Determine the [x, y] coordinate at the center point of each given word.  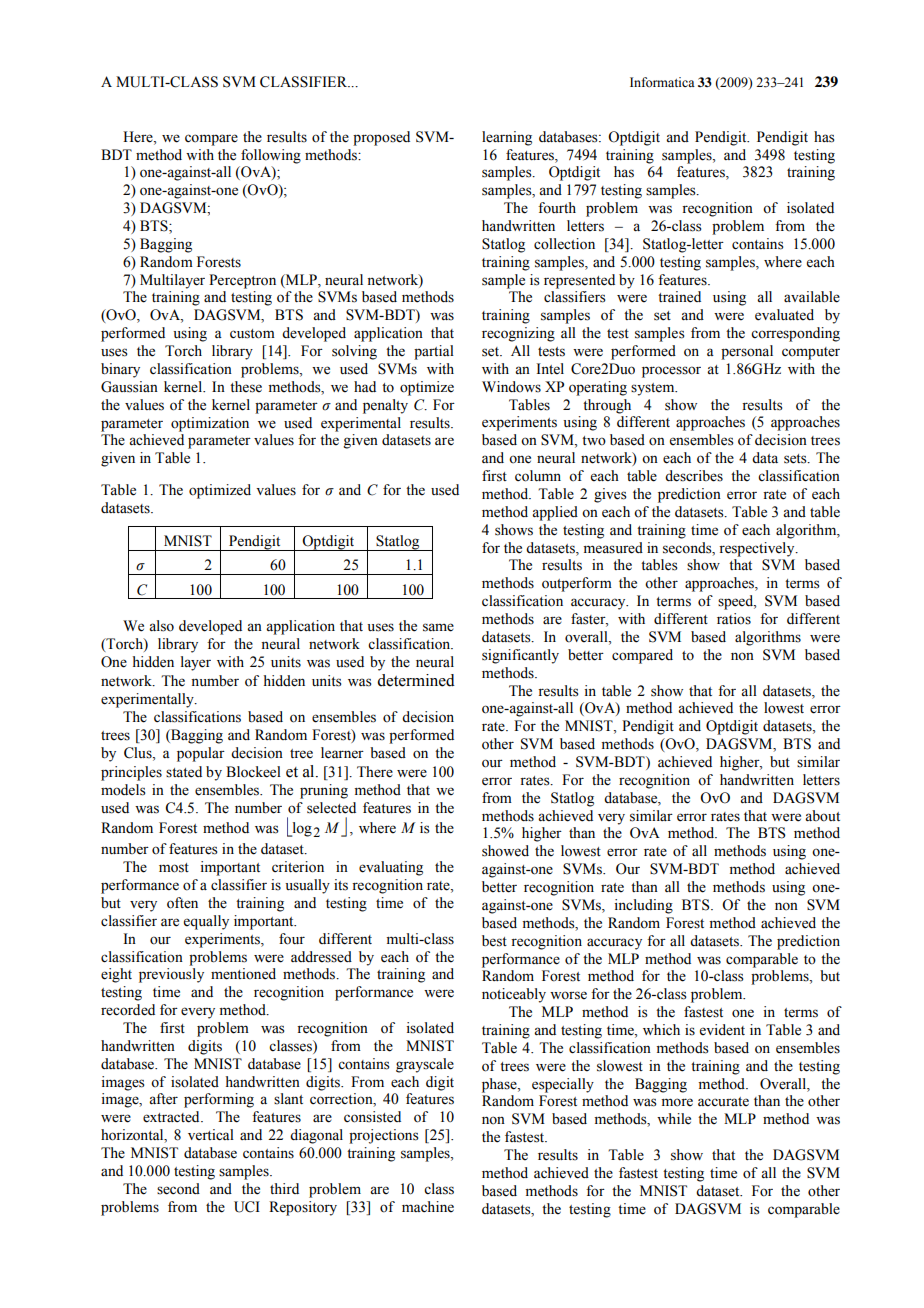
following [271, 156]
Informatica [662, 82]
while [674, 1119]
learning [507, 138]
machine [428, 1207]
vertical [211, 1135]
